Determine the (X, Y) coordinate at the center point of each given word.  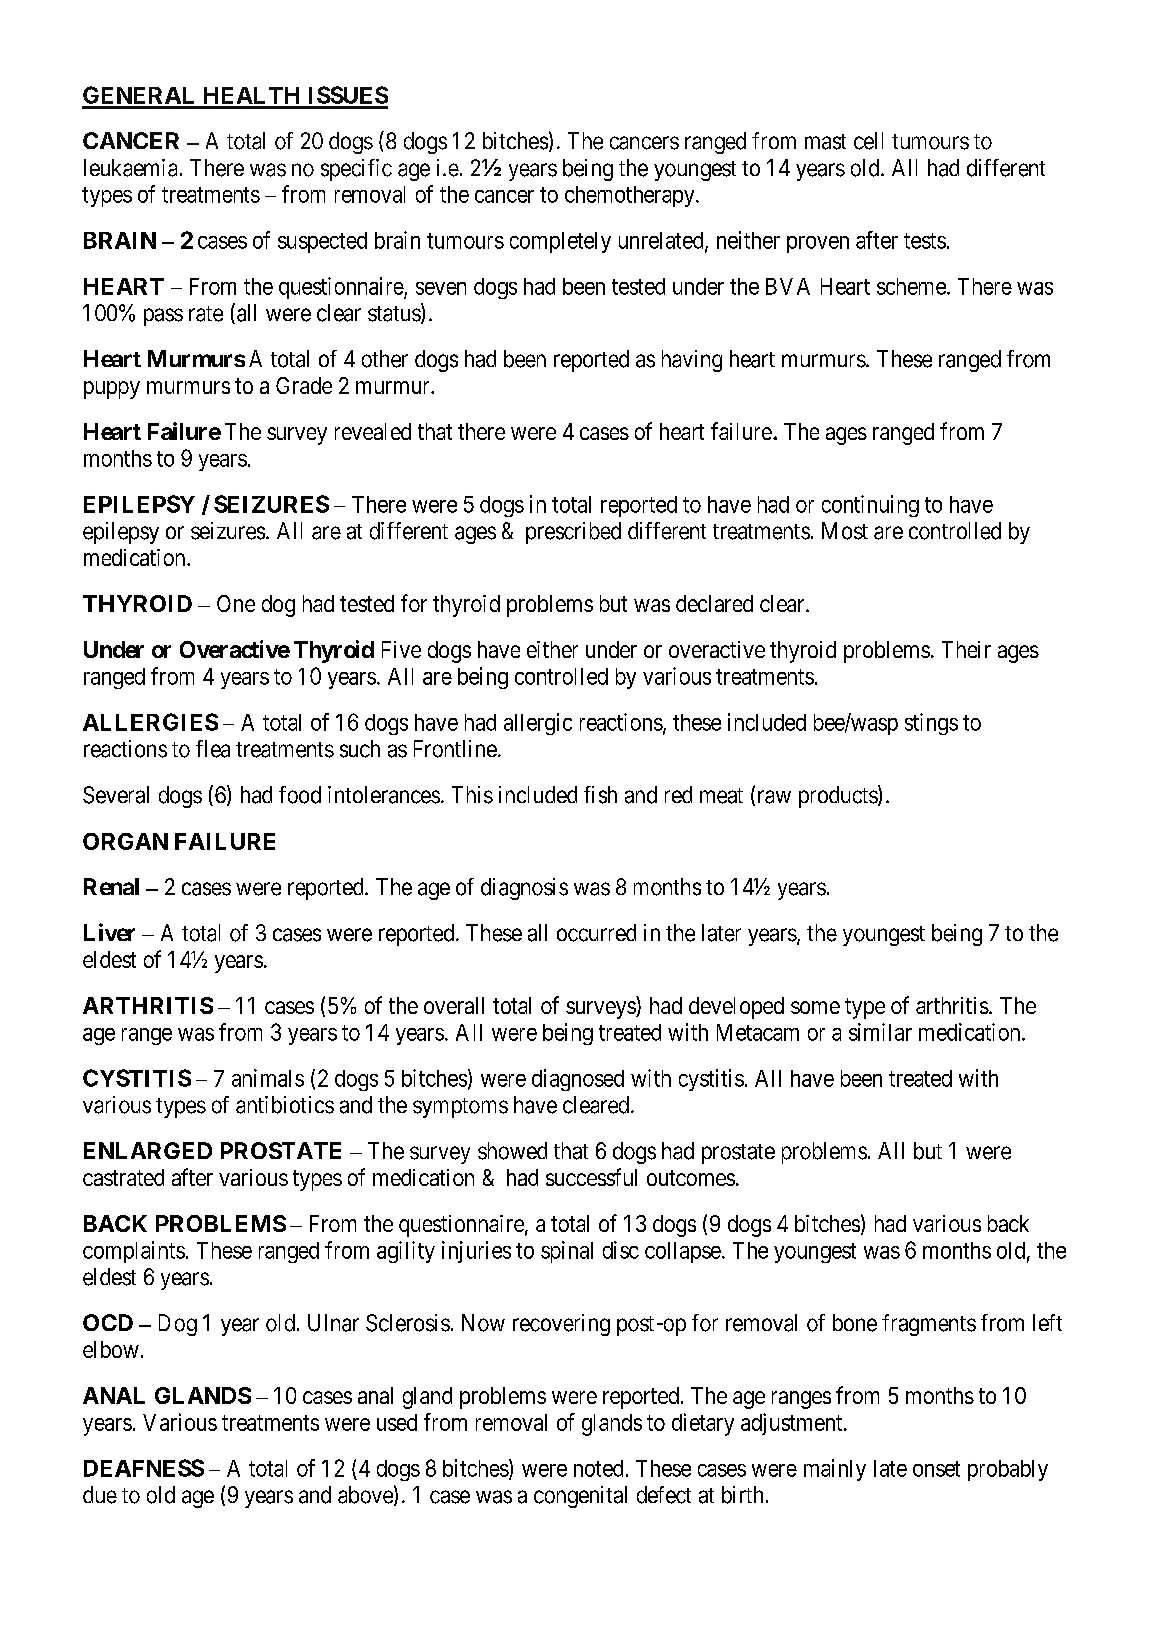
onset (936, 1469)
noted (598, 1468)
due (100, 1495)
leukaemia (130, 168)
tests (925, 241)
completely (560, 242)
